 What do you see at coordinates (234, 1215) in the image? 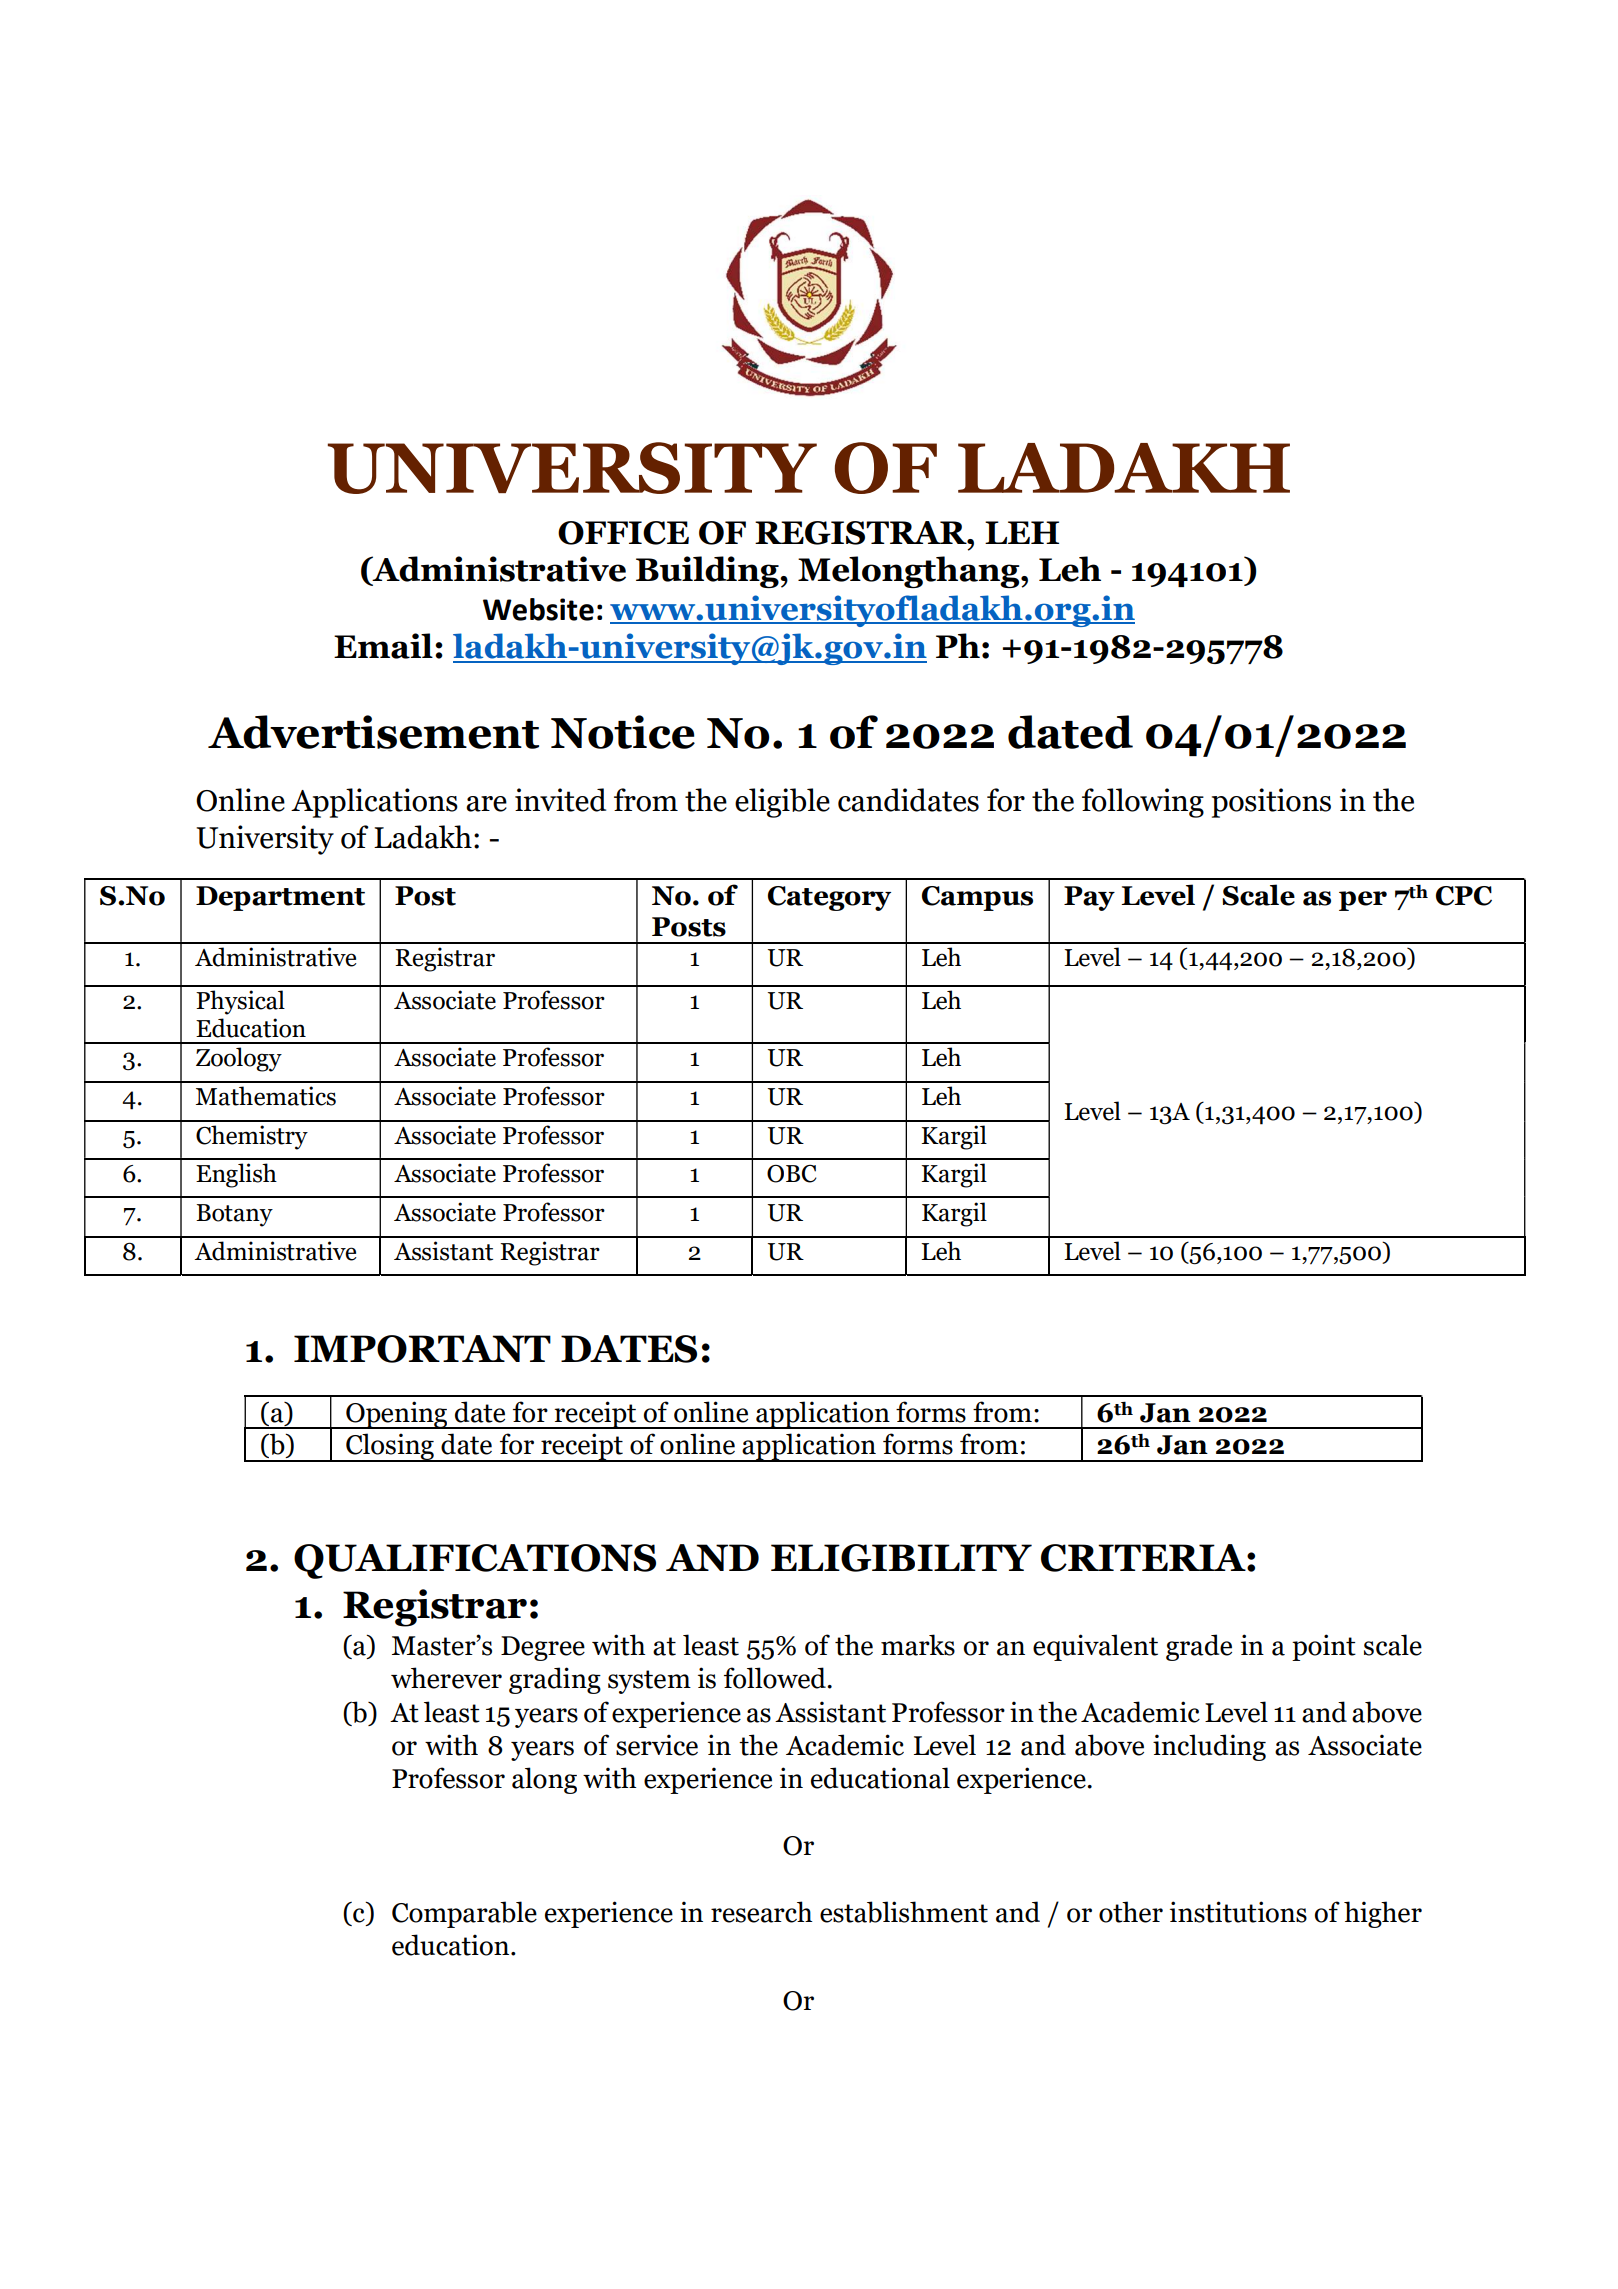
I see `Botany` at bounding box center [234, 1215].
